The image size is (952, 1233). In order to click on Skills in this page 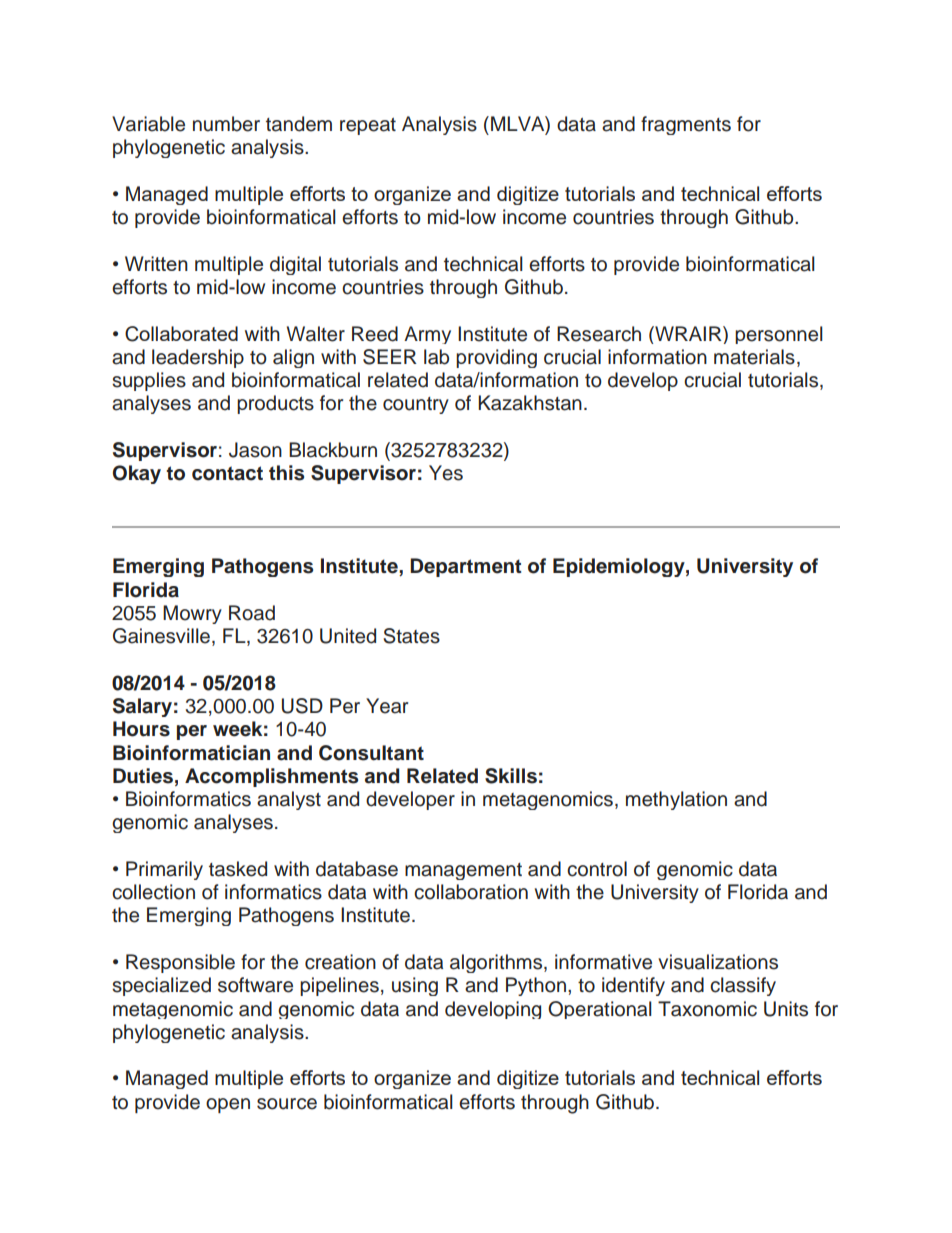, I will do `click(511, 776)`.
